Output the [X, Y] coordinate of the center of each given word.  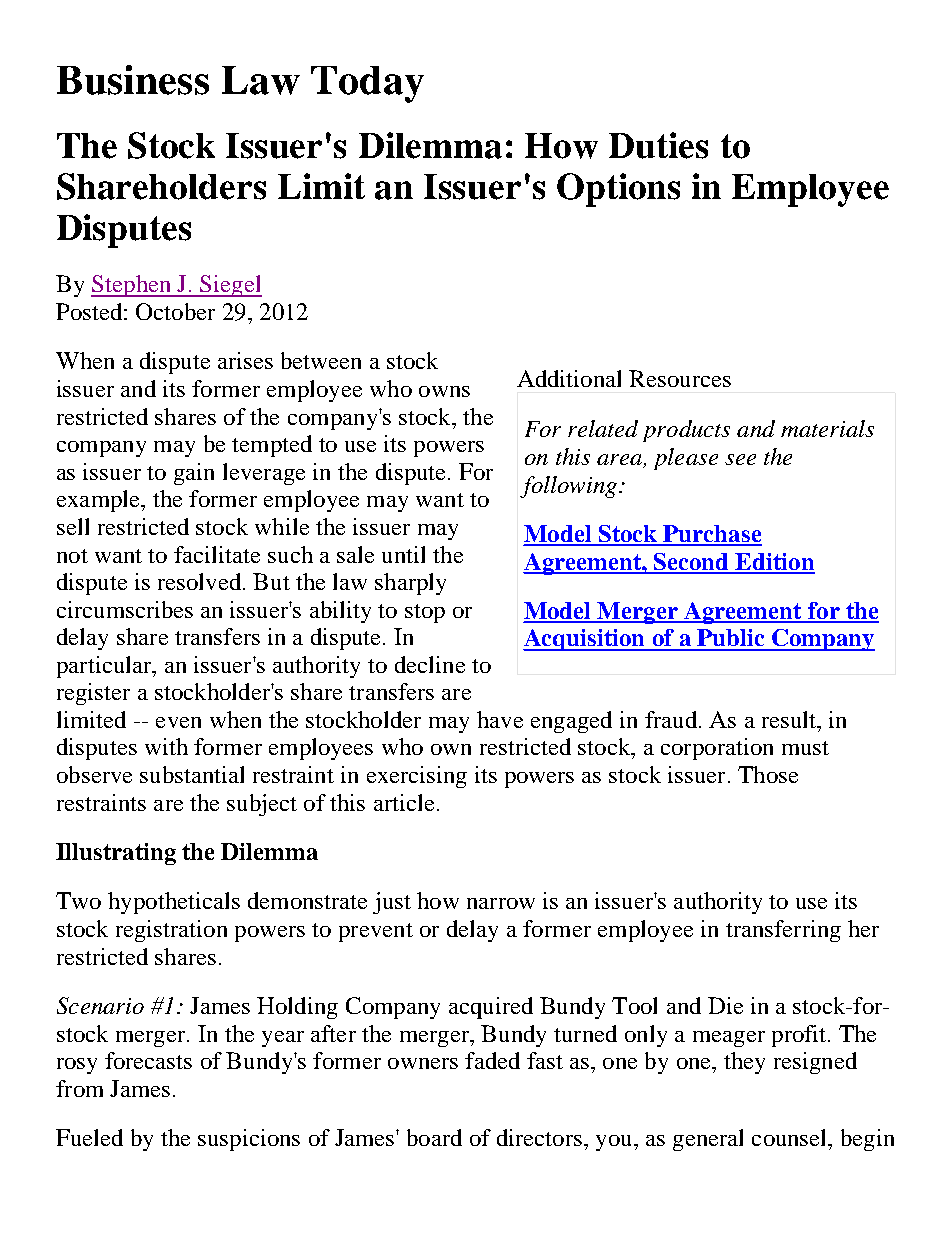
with [166, 746]
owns [444, 391]
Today [367, 84]
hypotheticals [174, 903]
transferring [783, 931]
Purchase [711, 535]
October [175, 311]
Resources [680, 378]
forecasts [148, 1060]
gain [194, 474]
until [403, 554]
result [790, 719]
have [500, 719]
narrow [501, 903]
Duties [658, 145]
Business [133, 80]
